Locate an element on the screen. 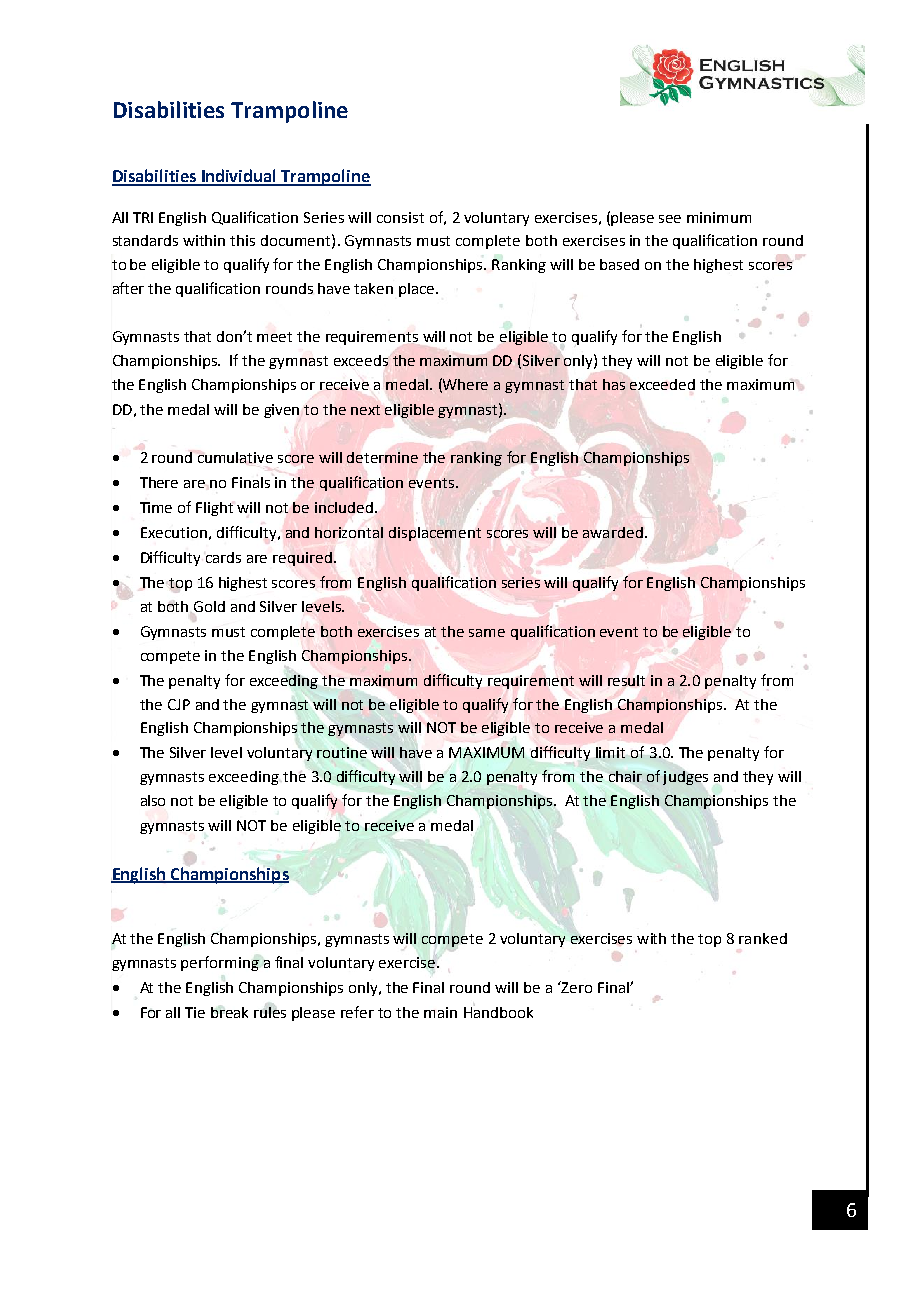  next is located at coordinates (365, 410).
